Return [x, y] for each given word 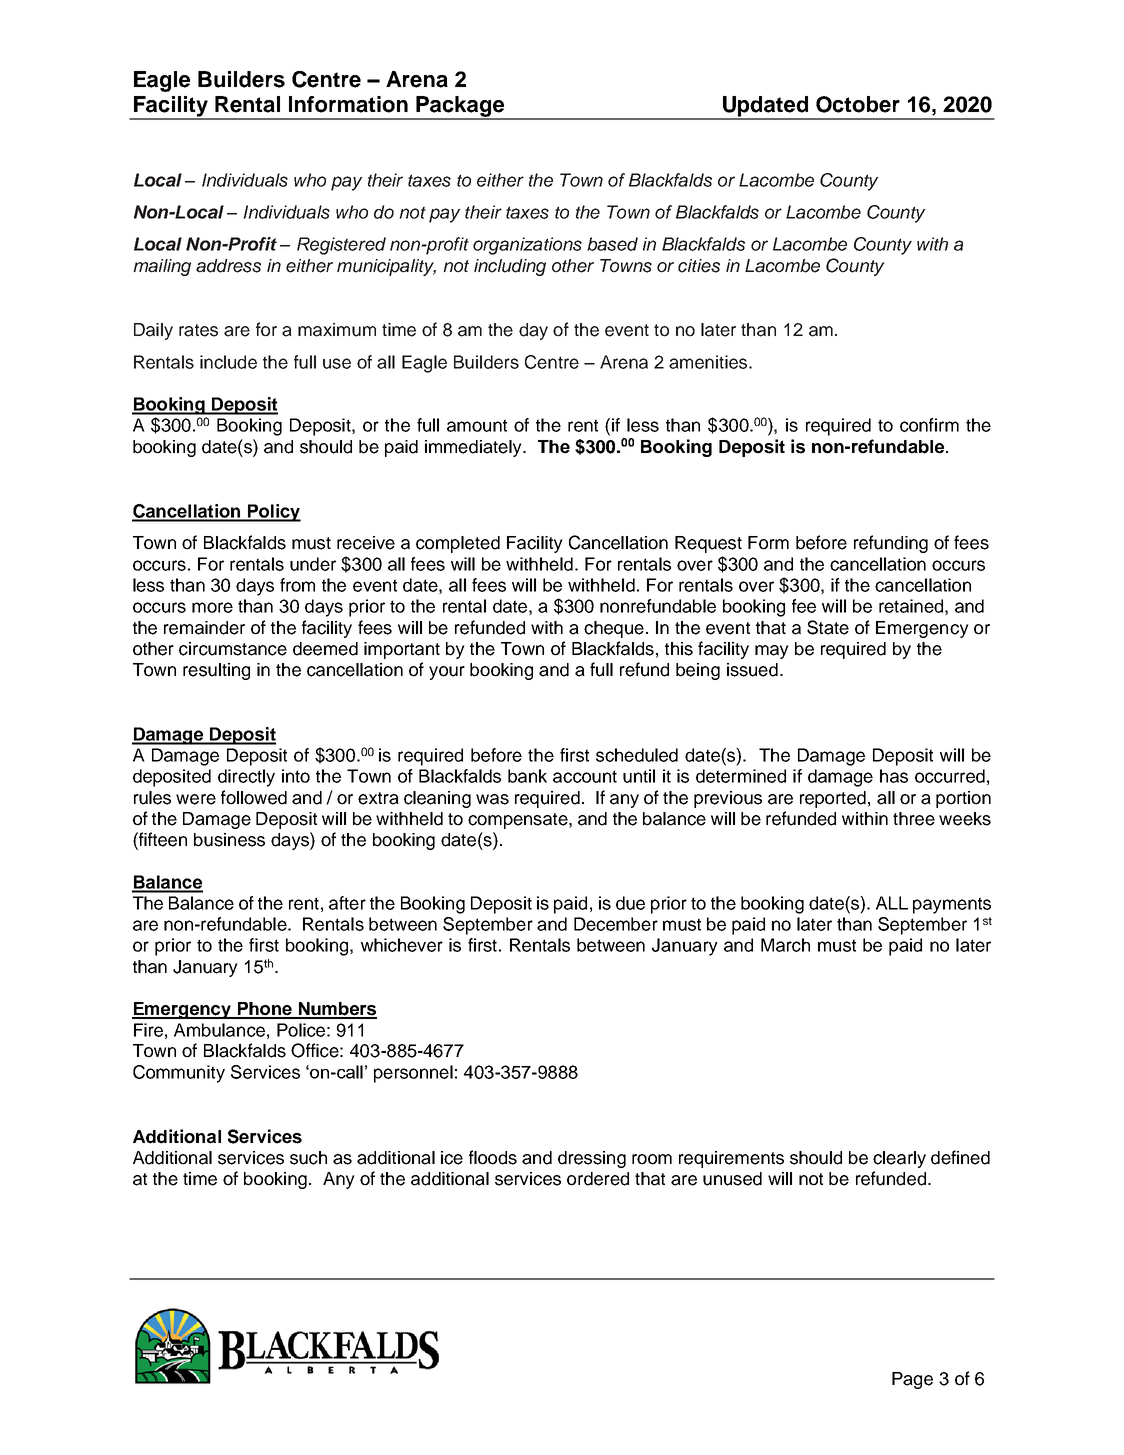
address [228, 266]
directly [246, 778]
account [585, 776]
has [894, 776]
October [858, 104]
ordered [598, 1179]
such [308, 1158]
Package [460, 107]
